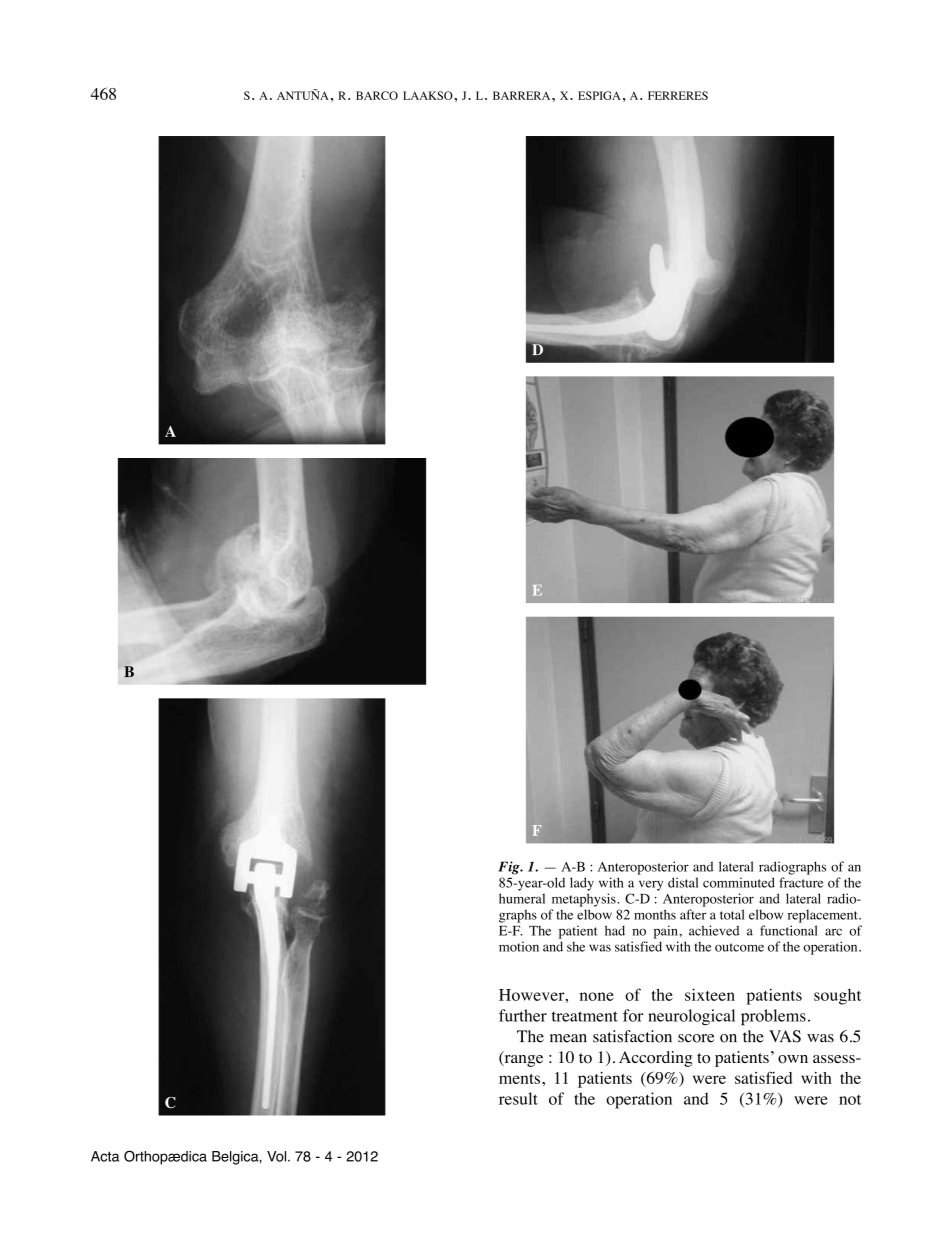 The width and height of the image is (952, 1247). Describe the element at coordinates (785, 1036) in the image. I see `VAS` at that location.
